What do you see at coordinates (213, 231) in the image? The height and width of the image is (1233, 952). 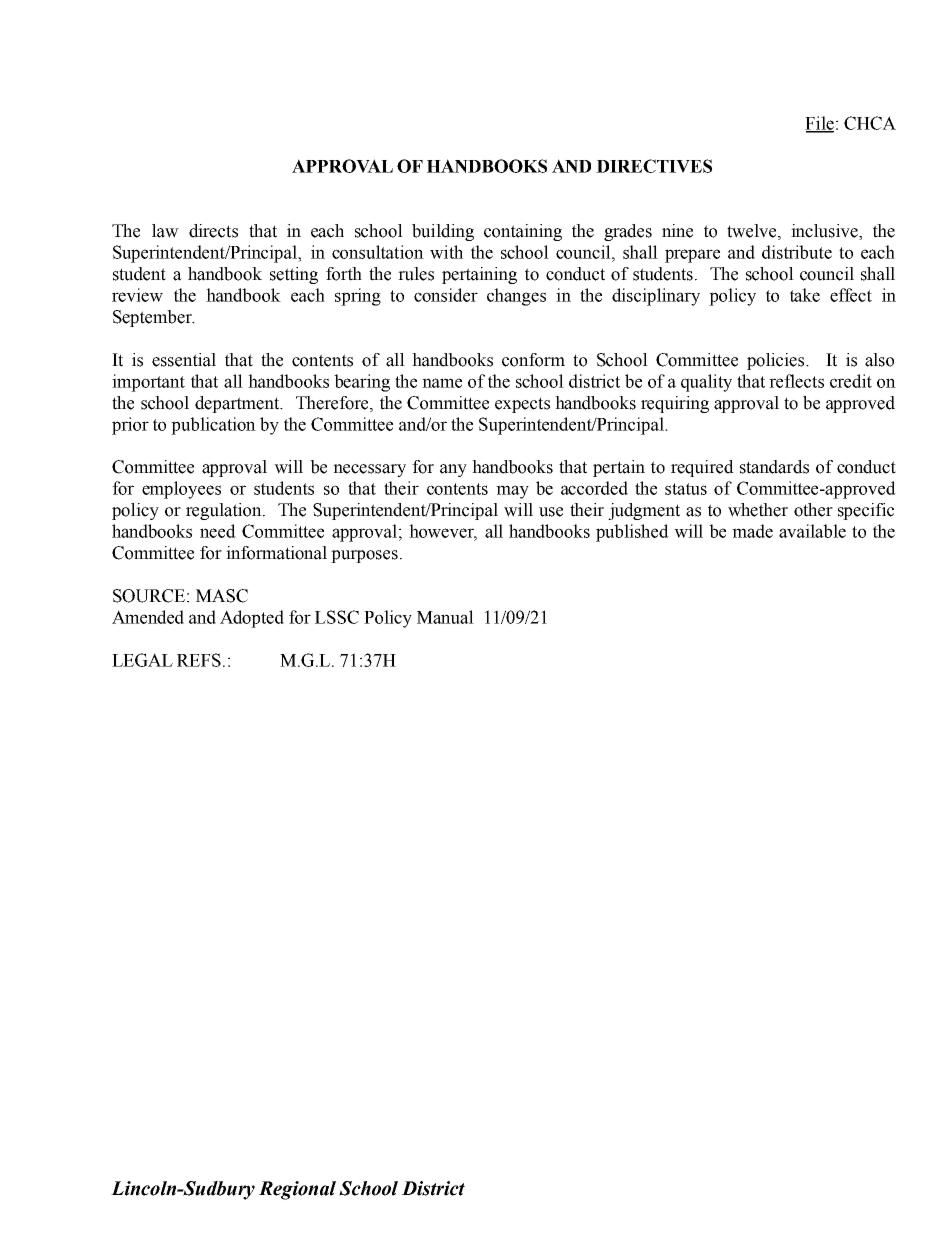 I see `directs` at bounding box center [213, 231].
